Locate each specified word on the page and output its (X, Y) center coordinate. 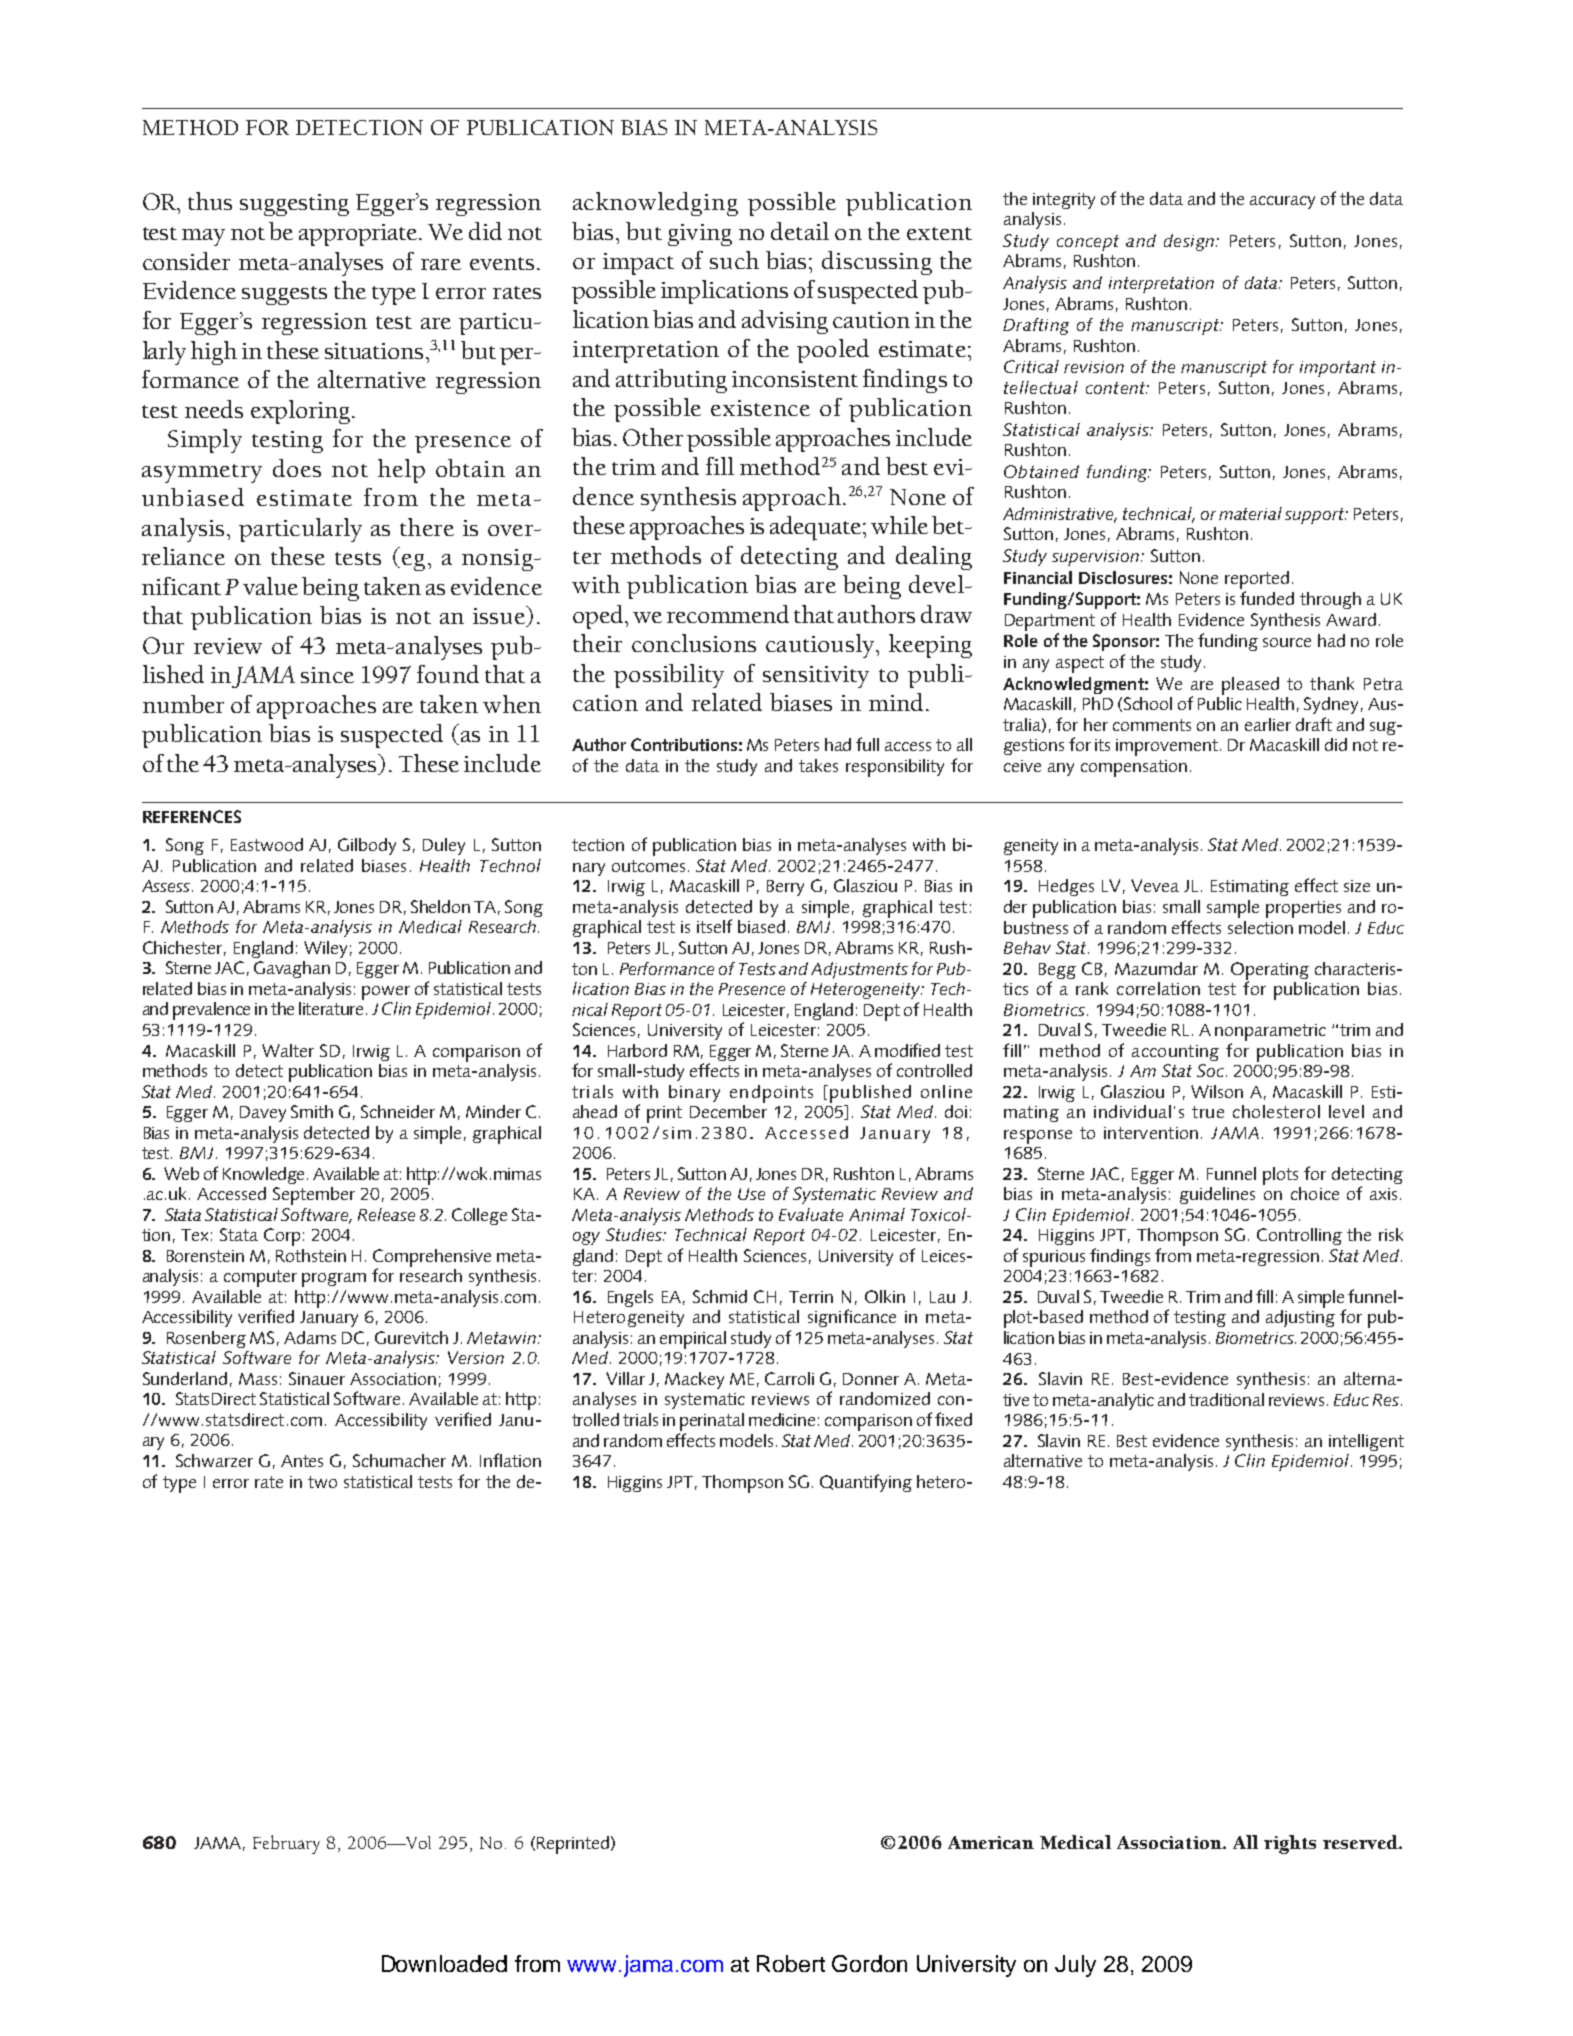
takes (818, 765)
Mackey (694, 1380)
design (1189, 242)
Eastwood (267, 844)
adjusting (1300, 1318)
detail (800, 231)
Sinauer (317, 1378)
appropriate (359, 235)
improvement (1168, 747)
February (286, 1844)
